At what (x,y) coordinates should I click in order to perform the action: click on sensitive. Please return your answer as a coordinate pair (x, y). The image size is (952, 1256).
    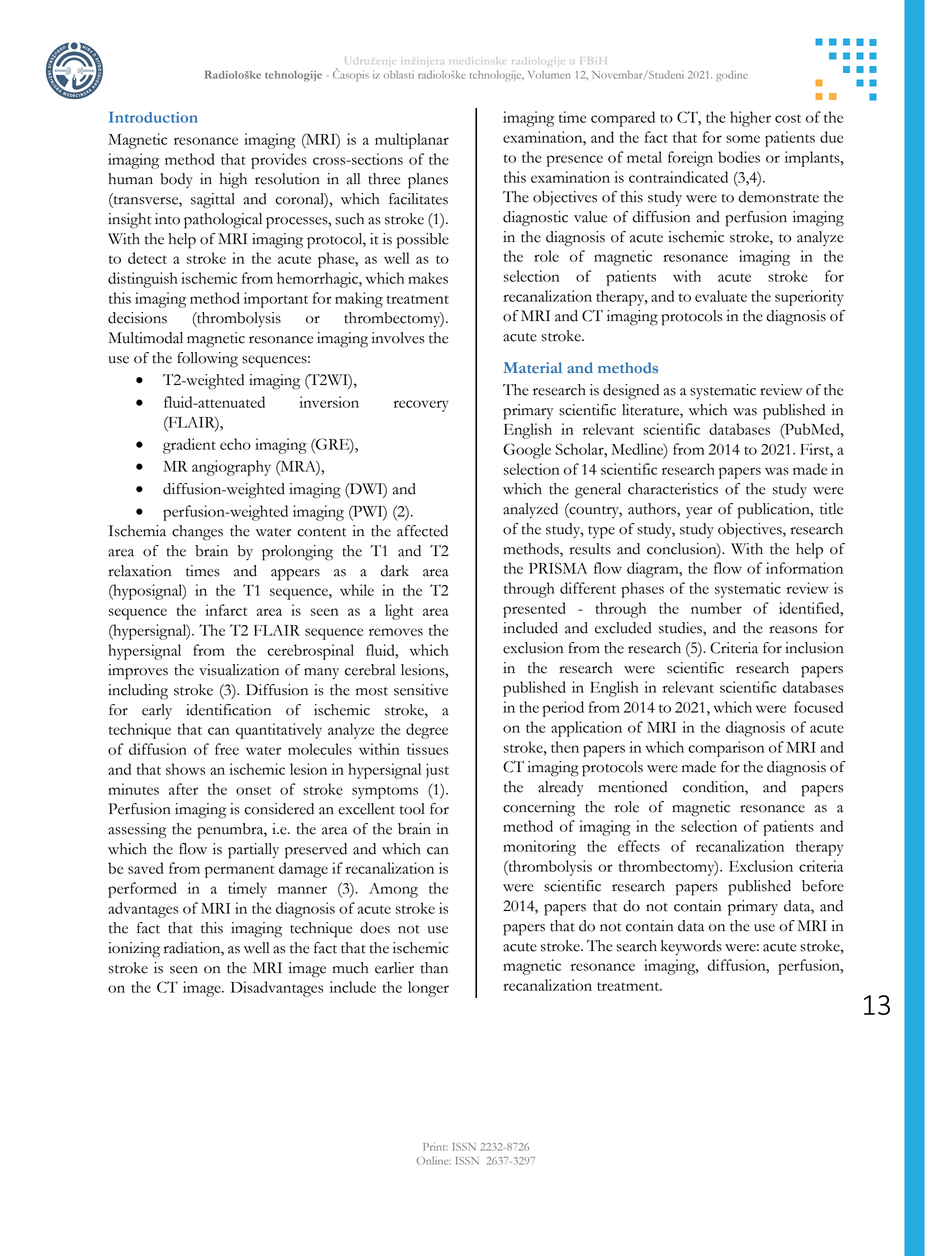
    Looking at the image, I should click on (421, 690).
